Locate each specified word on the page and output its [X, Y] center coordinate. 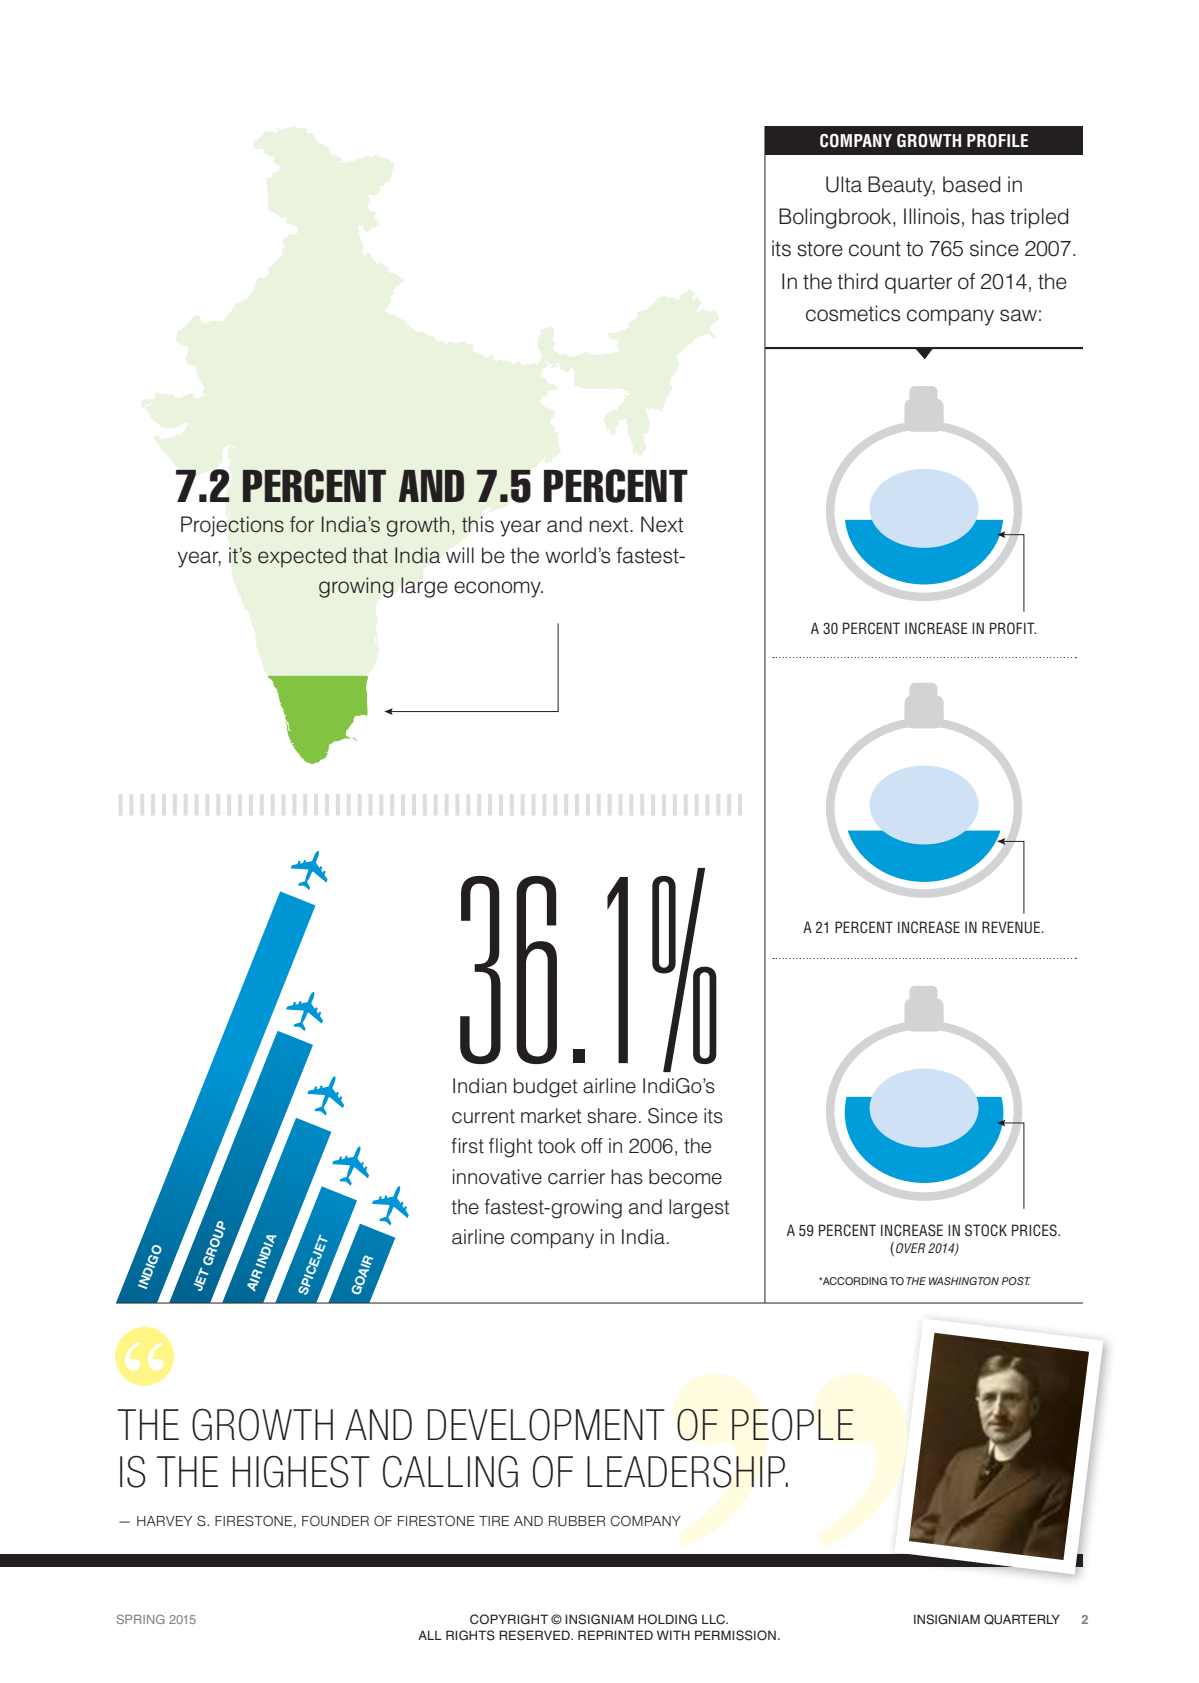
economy [498, 589]
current [483, 1116]
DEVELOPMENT [546, 1425]
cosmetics [853, 313]
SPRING [141, 1619]
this [478, 524]
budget [546, 1088]
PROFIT [1013, 628]
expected [302, 557]
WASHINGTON [964, 1281]
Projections [232, 526]
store [820, 249]
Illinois [932, 216]
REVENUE [1012, 927]
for [302, 524]
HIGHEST [301, 1471]
